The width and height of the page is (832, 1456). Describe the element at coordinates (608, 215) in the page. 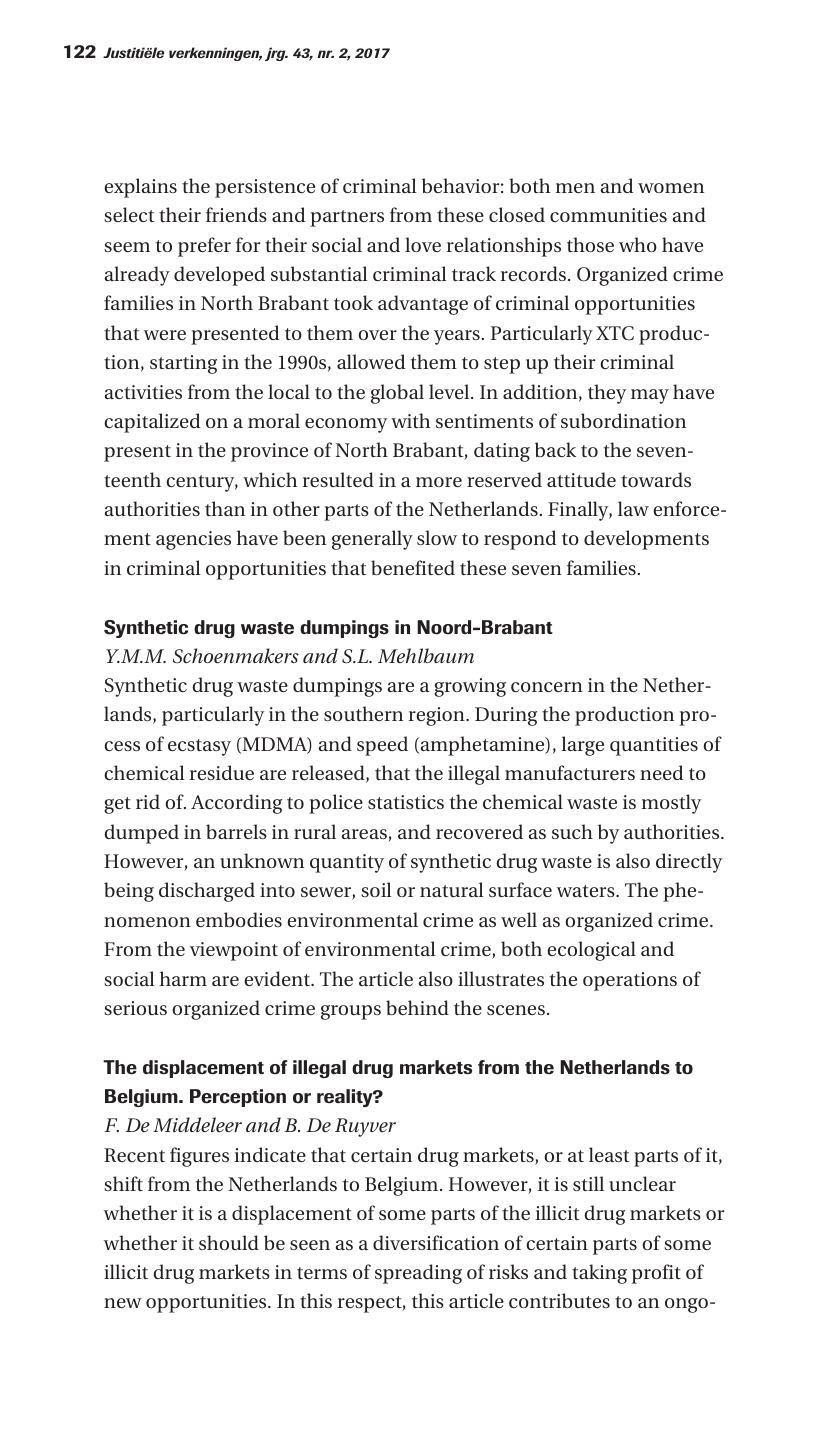

I see `communities` at that location.
